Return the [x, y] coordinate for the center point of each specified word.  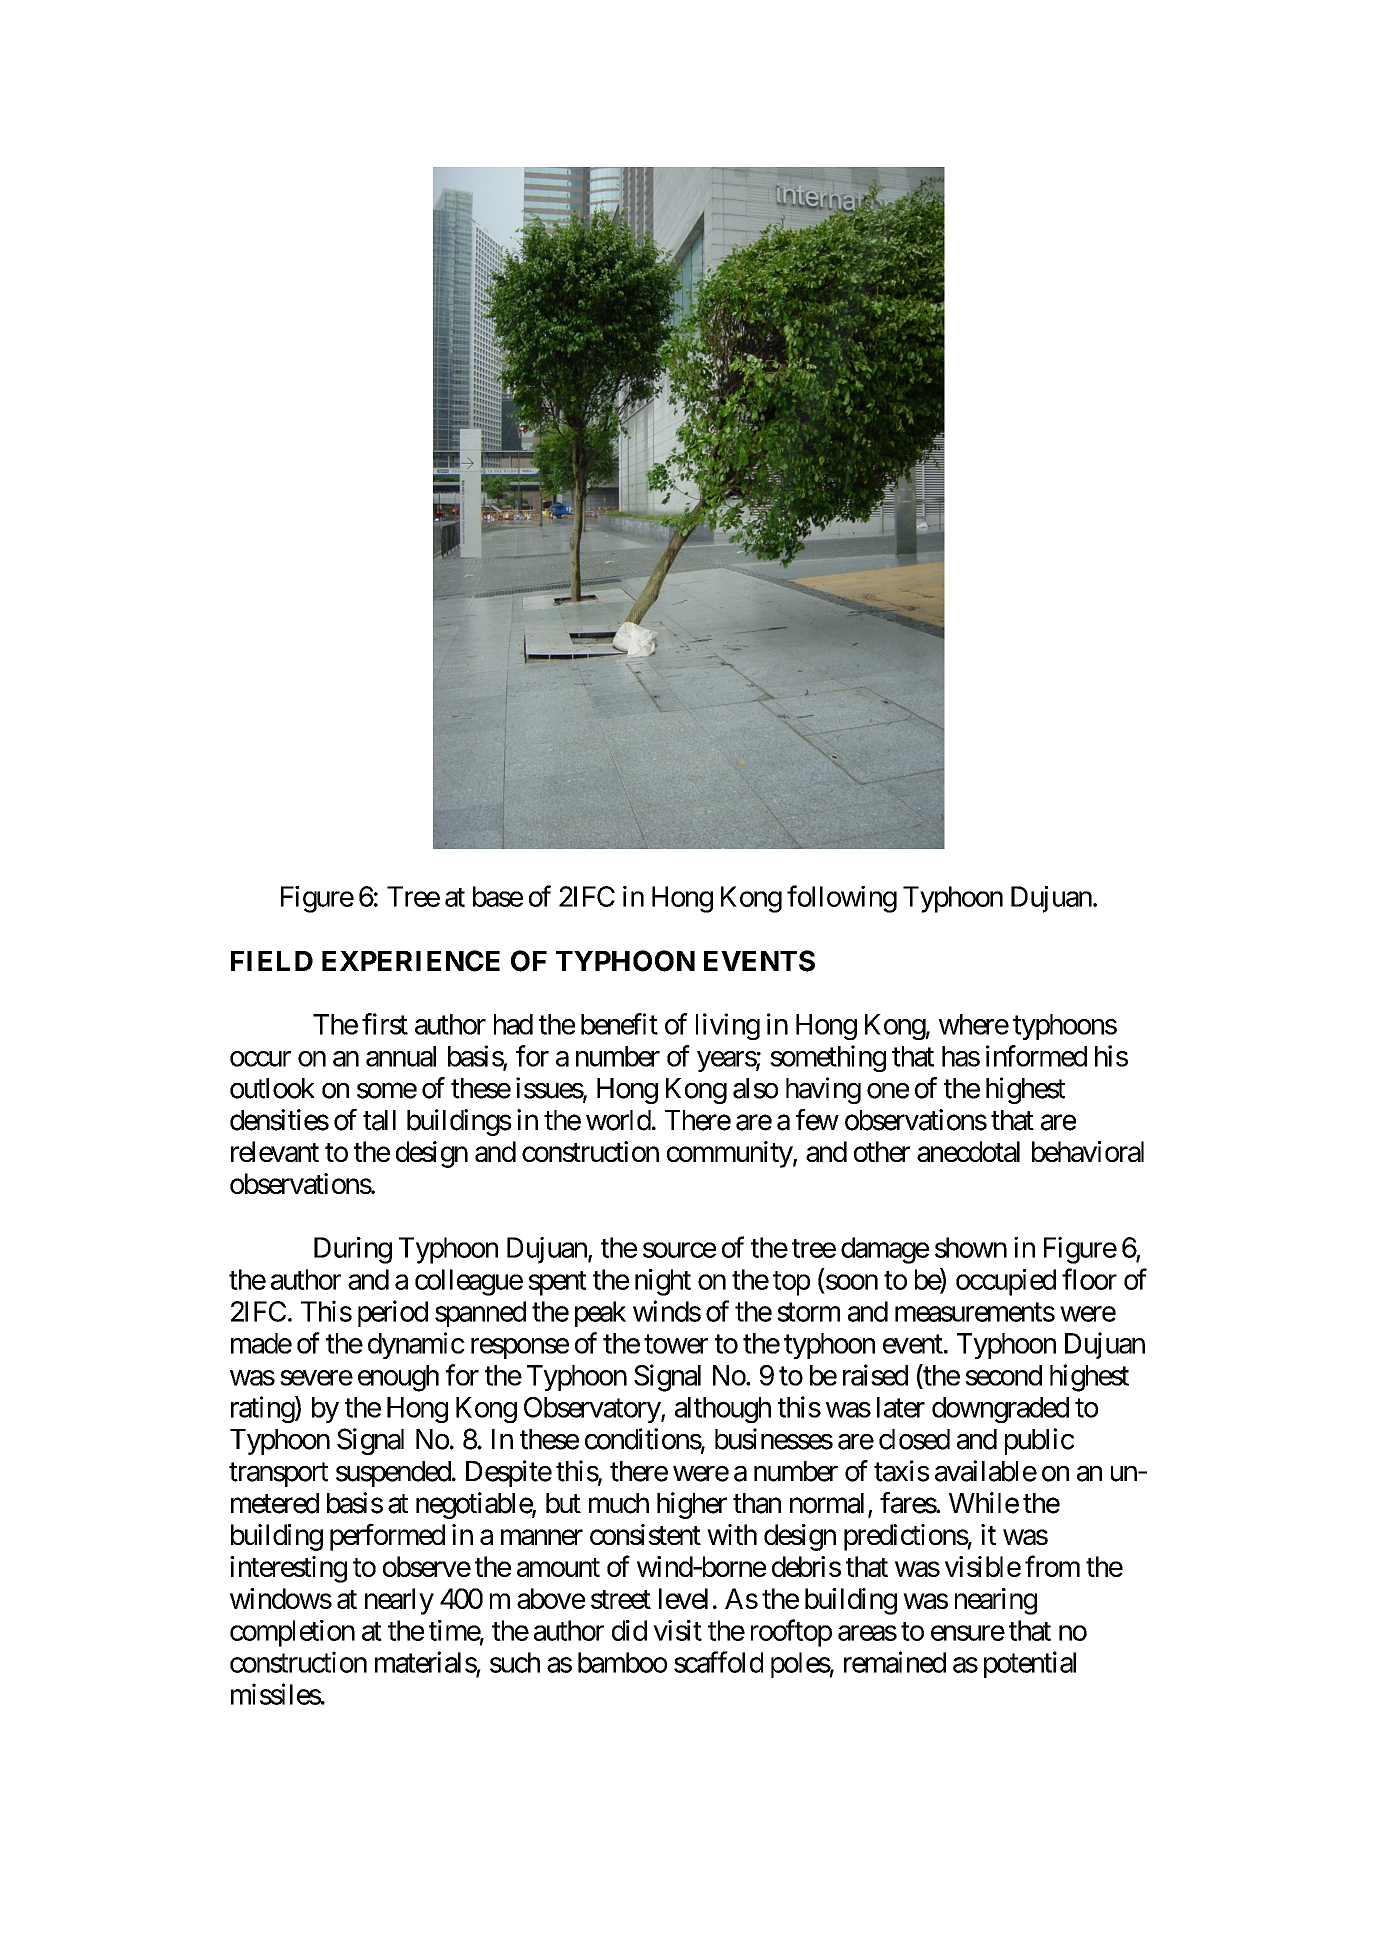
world [618, 1120]
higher [692, 1505]
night [663, 1282]
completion [292, 1633]
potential [1030, 1664]
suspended [393, 1474]
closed [914, 1439]
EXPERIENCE [411, 961]
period [393, 1313]
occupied [1006, 1282]
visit [677, 1630]
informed [1036, 1056]
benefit [619, 1024]
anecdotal [968, 1151]
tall [379, 1120]
